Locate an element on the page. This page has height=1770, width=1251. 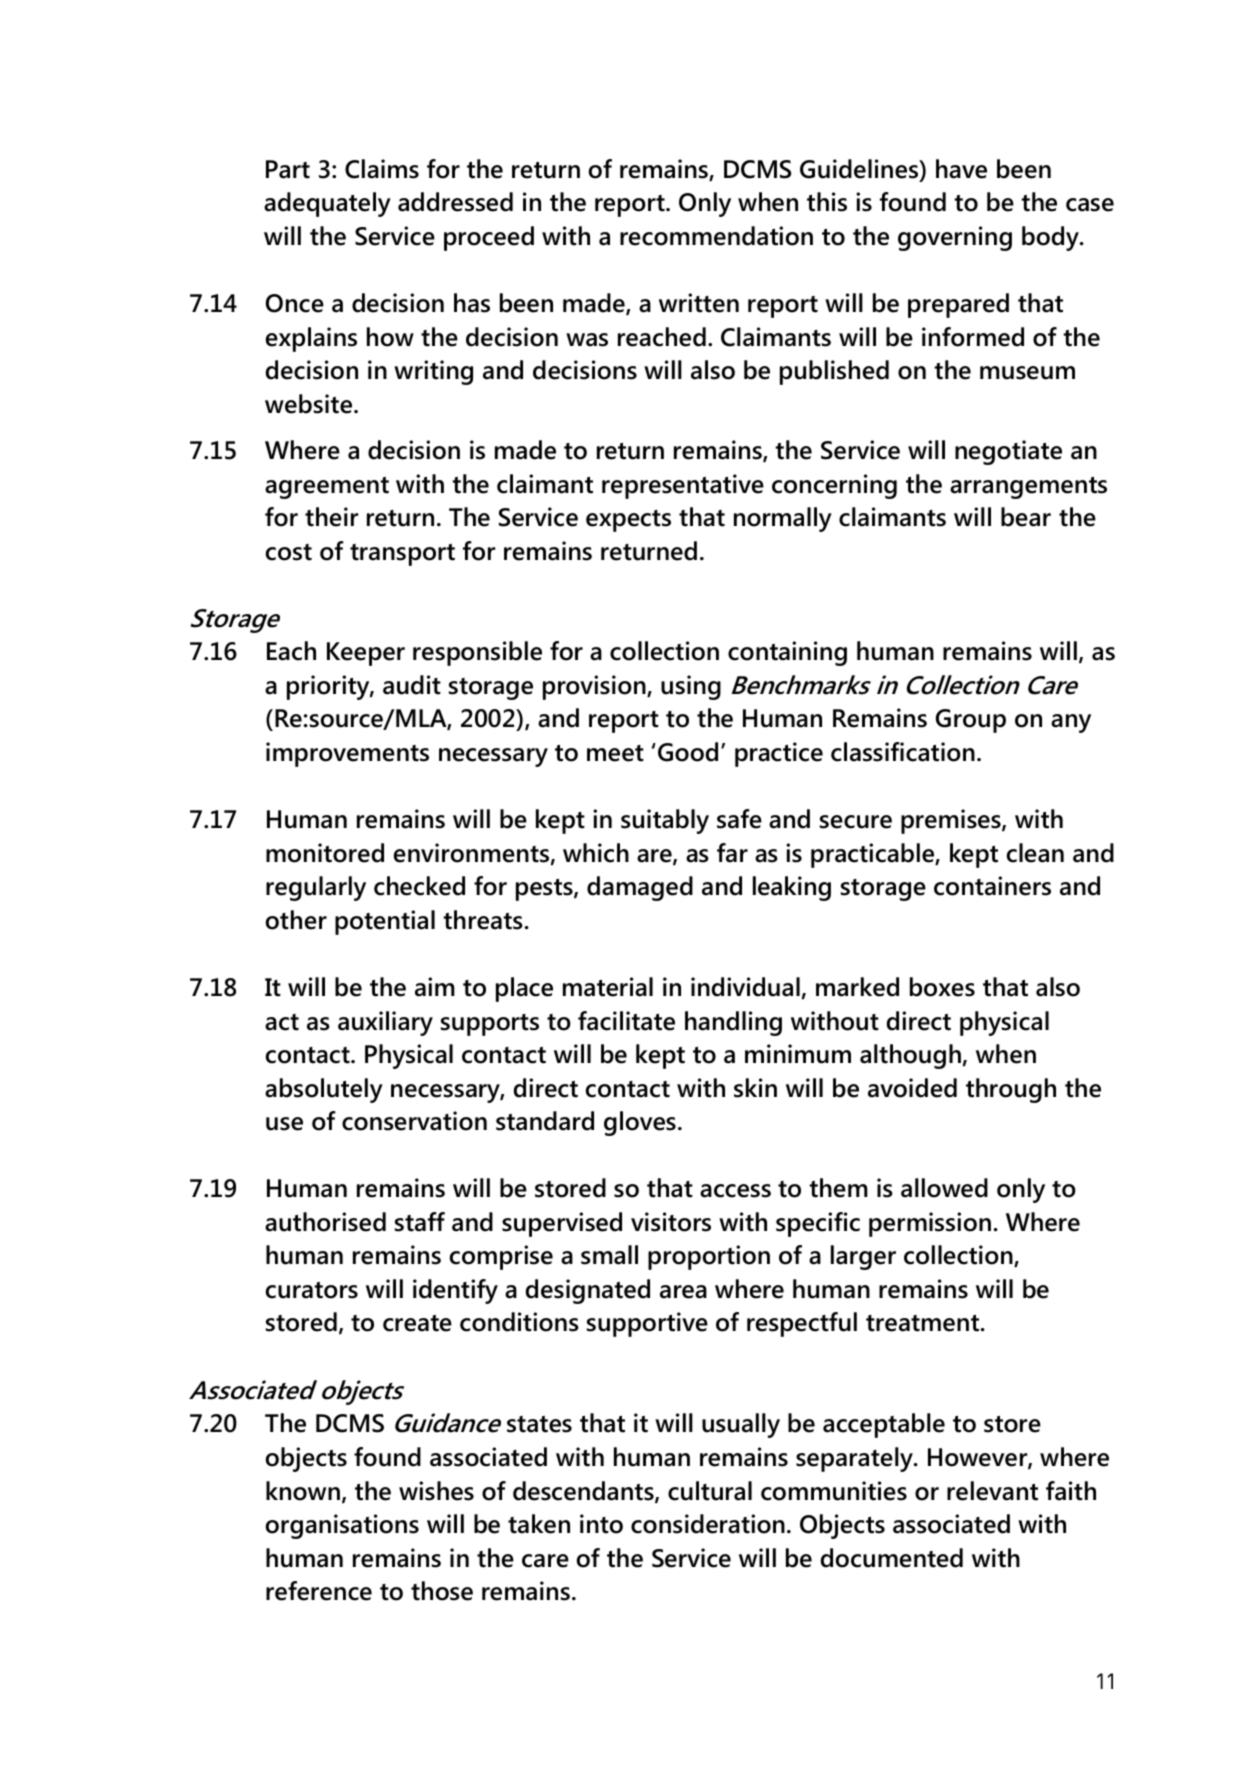
allowed is located at coordinates (944, 1188).
